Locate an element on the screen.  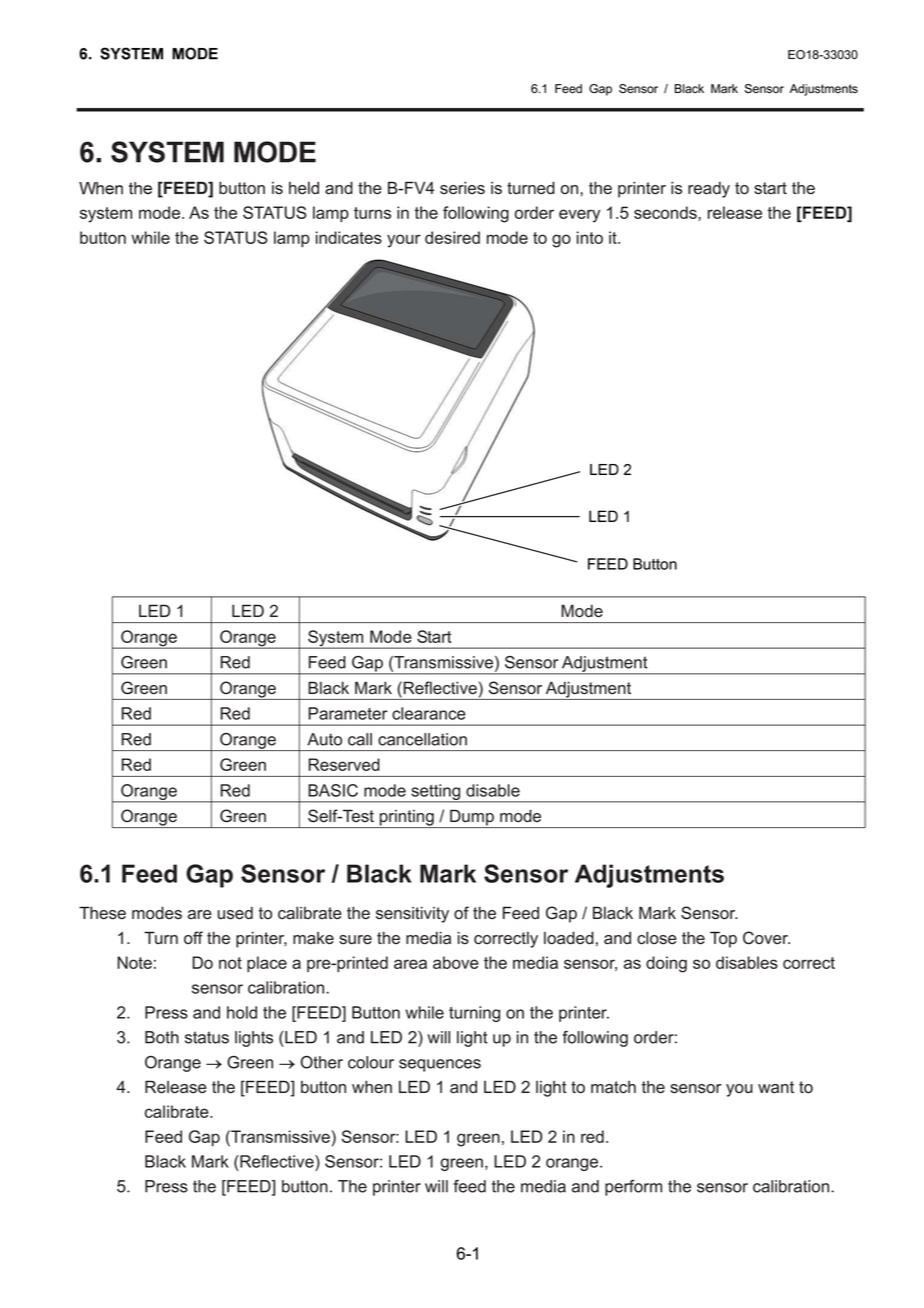
Auto is located at coordinates (324, 739).
